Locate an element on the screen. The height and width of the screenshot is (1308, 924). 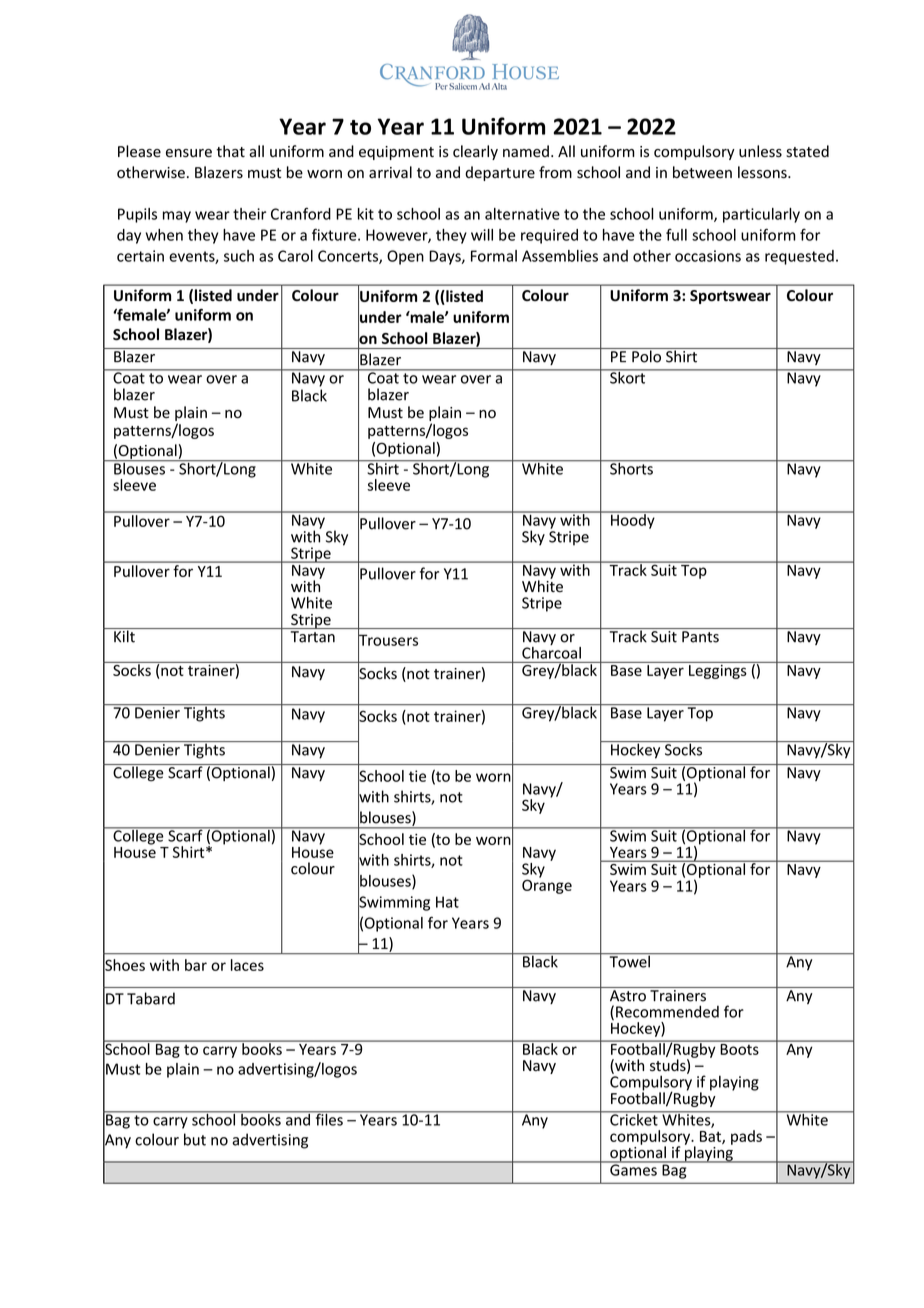
between is located at coordinates (702, 172).
